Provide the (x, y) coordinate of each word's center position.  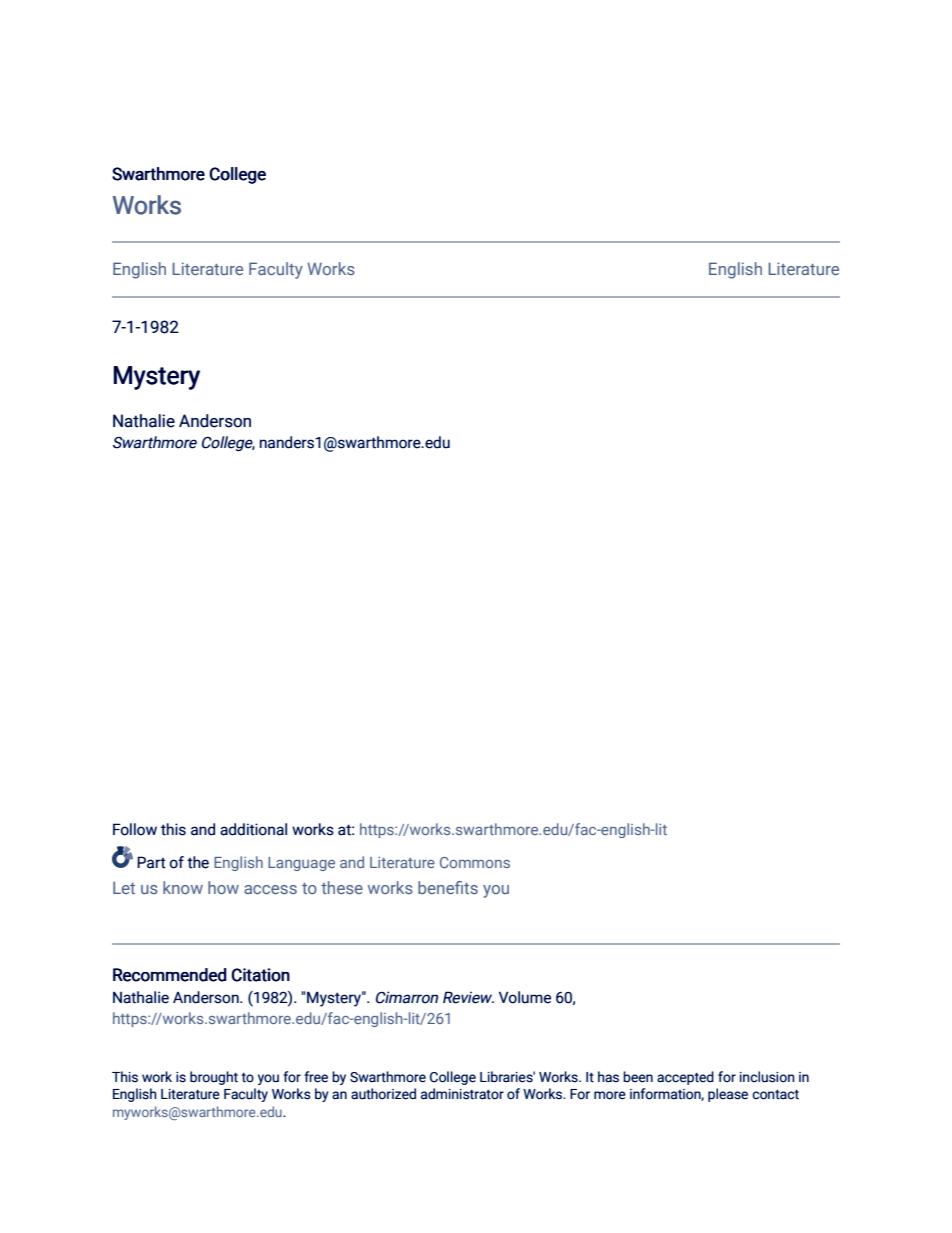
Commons (475, 862)
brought (214, 1078)
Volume (525, 997)
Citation (261, 975)
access (270, 889)
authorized (383, 1094)
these (342, 887)
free (316, 1077)
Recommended (170, 975)
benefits (448, 887)
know (183, 887)
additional (253, 829)
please (728, 1095)
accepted (685, 1078)
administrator (462, 1094)
